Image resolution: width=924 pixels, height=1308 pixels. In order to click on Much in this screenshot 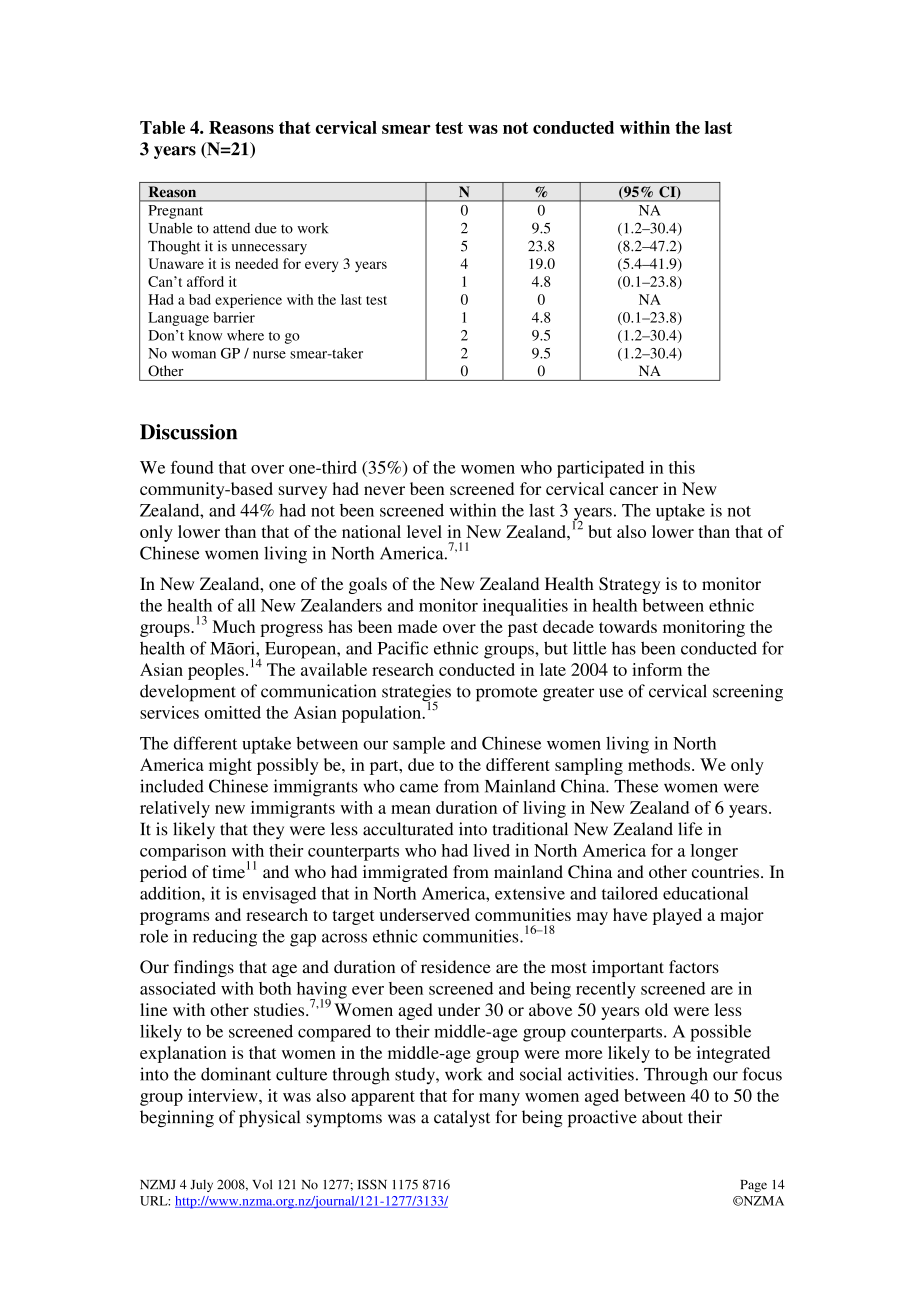, I will do `click(233, 626)`.
